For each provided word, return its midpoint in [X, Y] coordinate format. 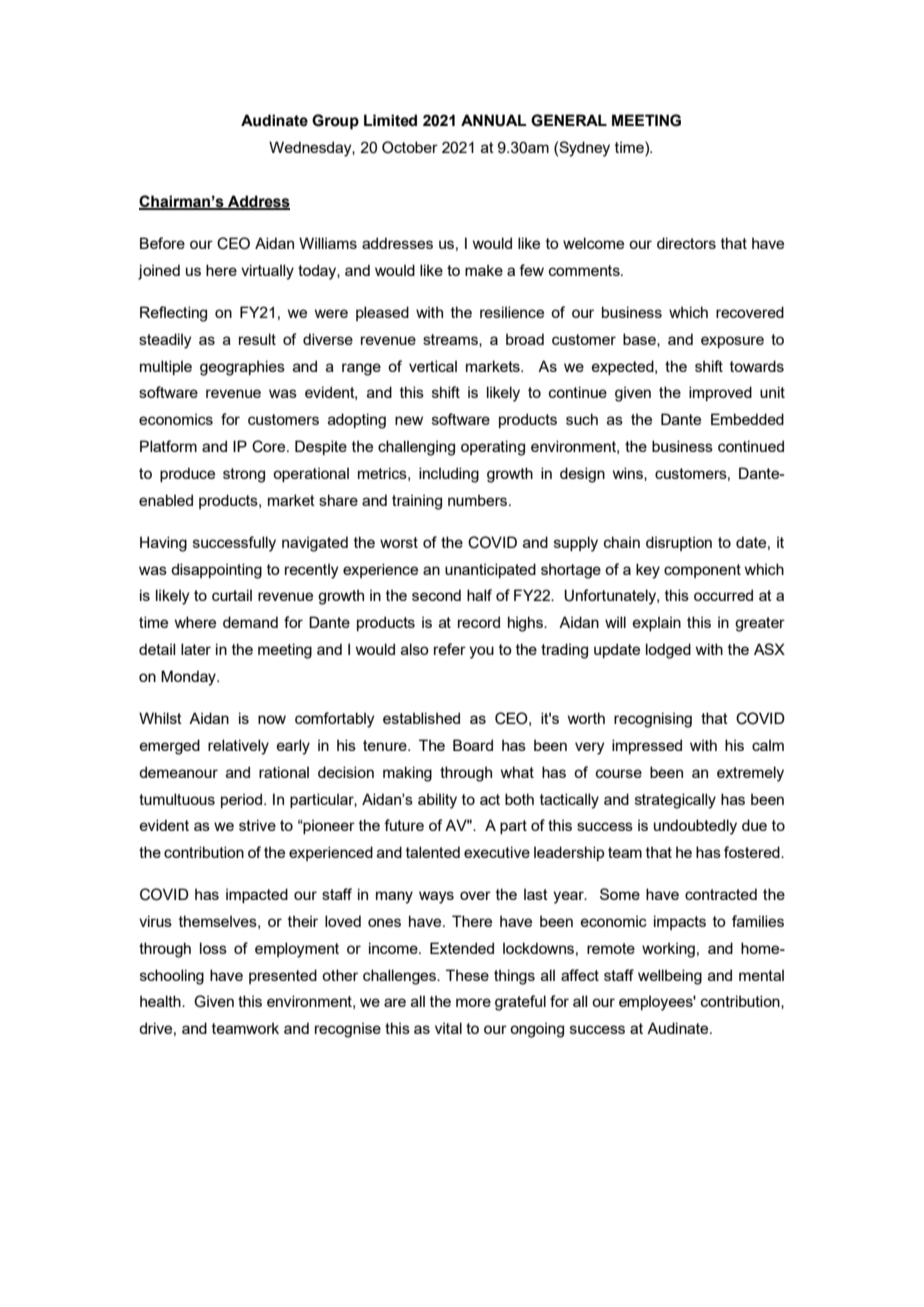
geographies [242, 368]
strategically [675, 801]
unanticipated [490, 570]
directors [686, 243]
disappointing [216, 571]
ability [437, 801]
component [702, 571]
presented [283, 976]
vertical [433, 366]
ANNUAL [494, 120]
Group [335, 122]
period [241, 800]
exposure [732, 342]
